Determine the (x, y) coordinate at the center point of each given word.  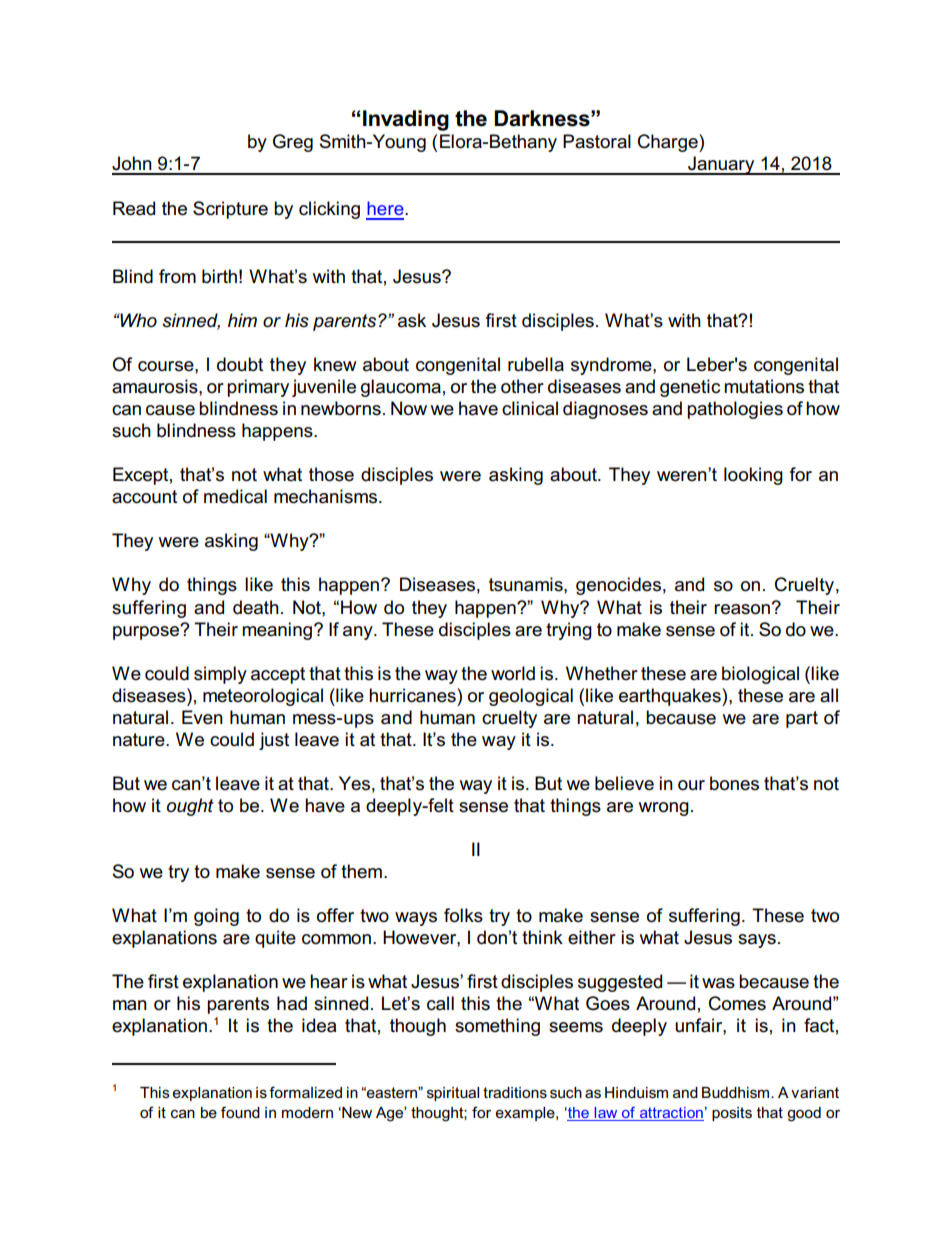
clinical (530, 408)
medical (235, 496)
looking (753, 476)
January (721, 165)
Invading (406, 120)
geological (531, 697)
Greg (293, 143)
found (240, 1112)
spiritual (453, 1094)
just (274, 741)
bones (734, 783)
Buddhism (737, 1093)
